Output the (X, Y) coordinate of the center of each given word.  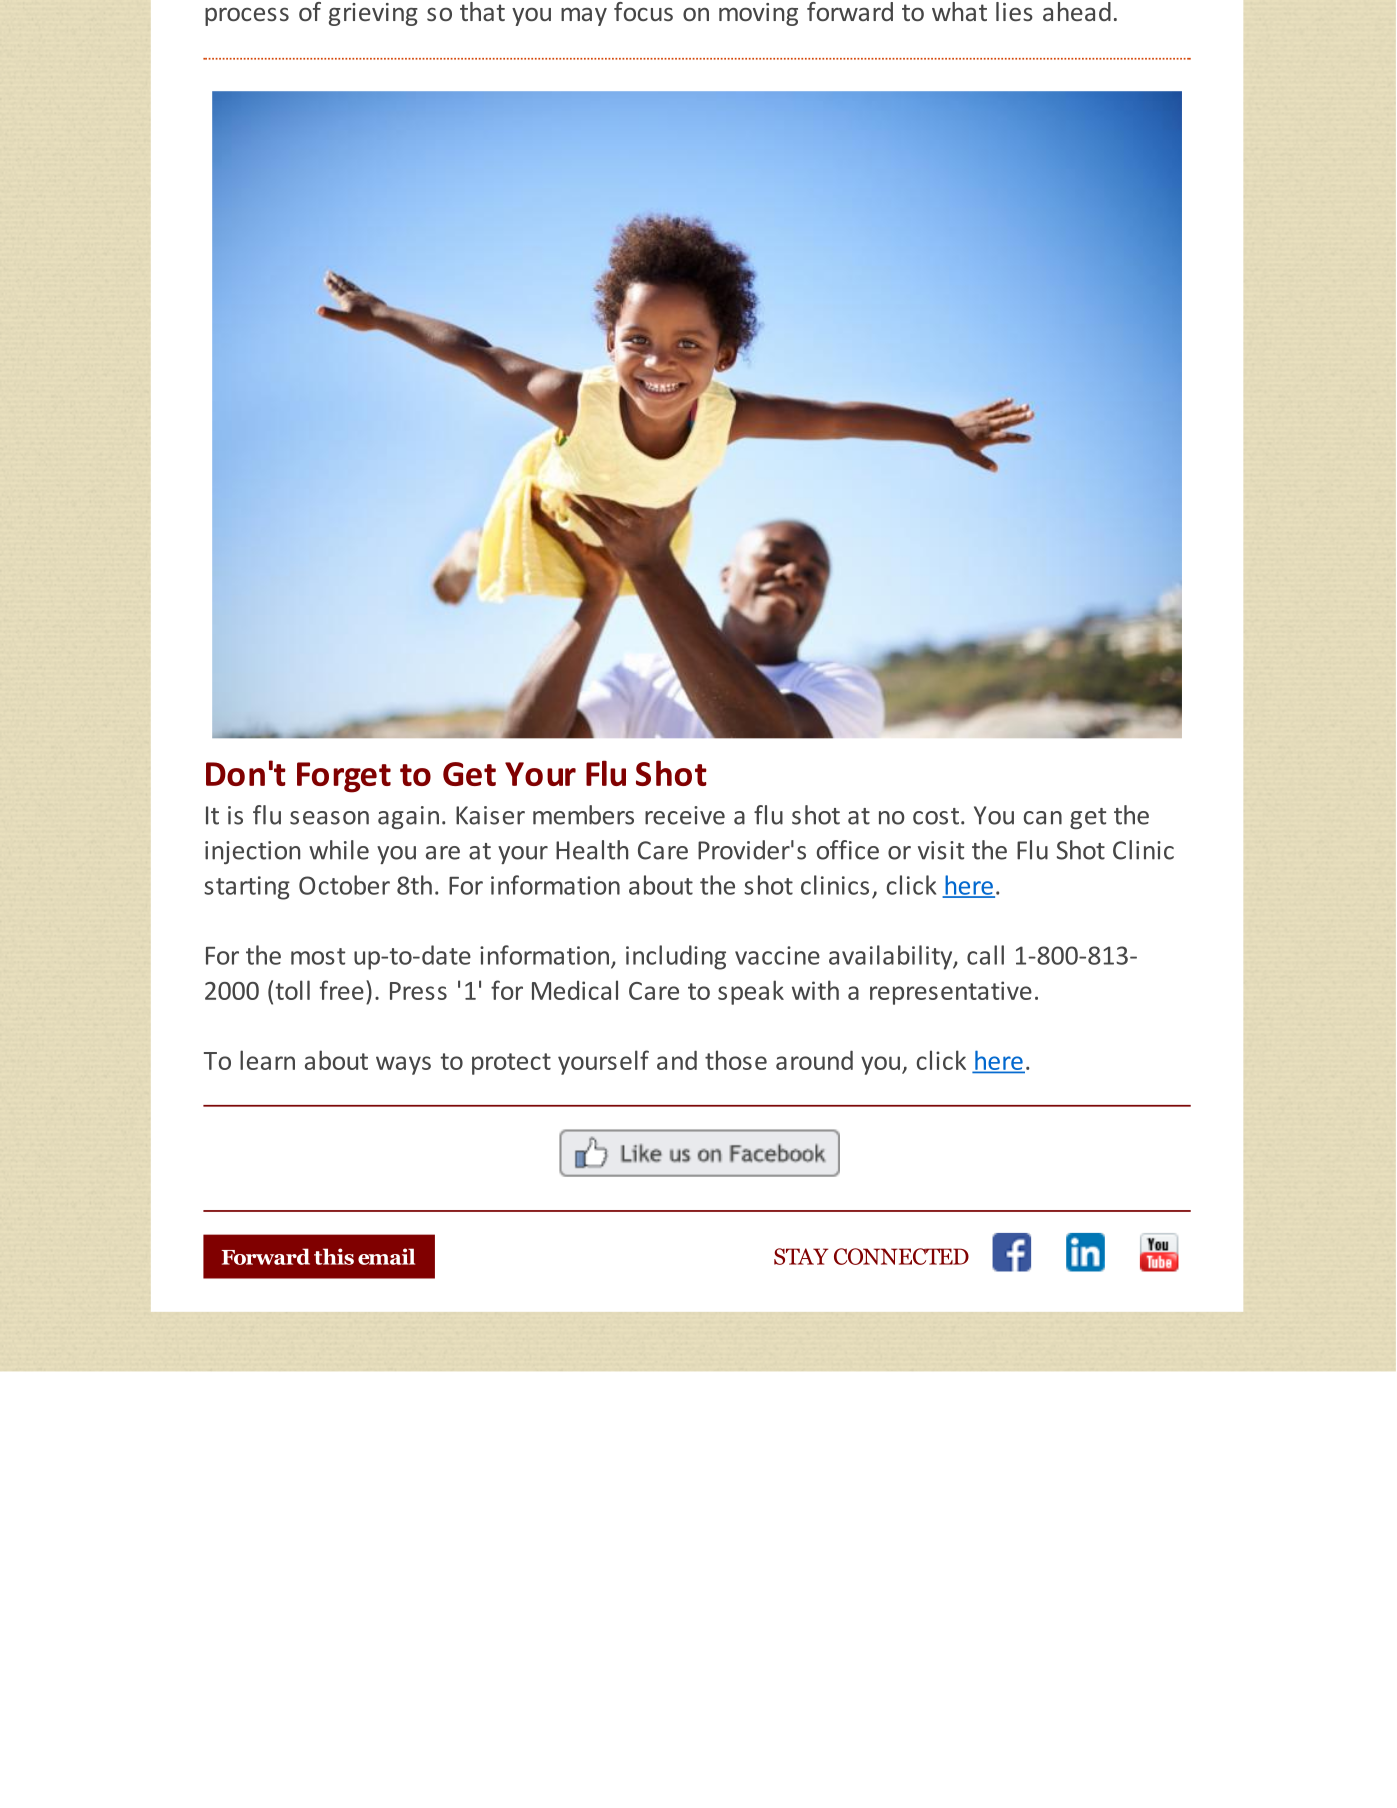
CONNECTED (901, 1256)
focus (643, 11)
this (334, 1256)
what (959, 11)
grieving (373, 14)
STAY (801, 1256)
